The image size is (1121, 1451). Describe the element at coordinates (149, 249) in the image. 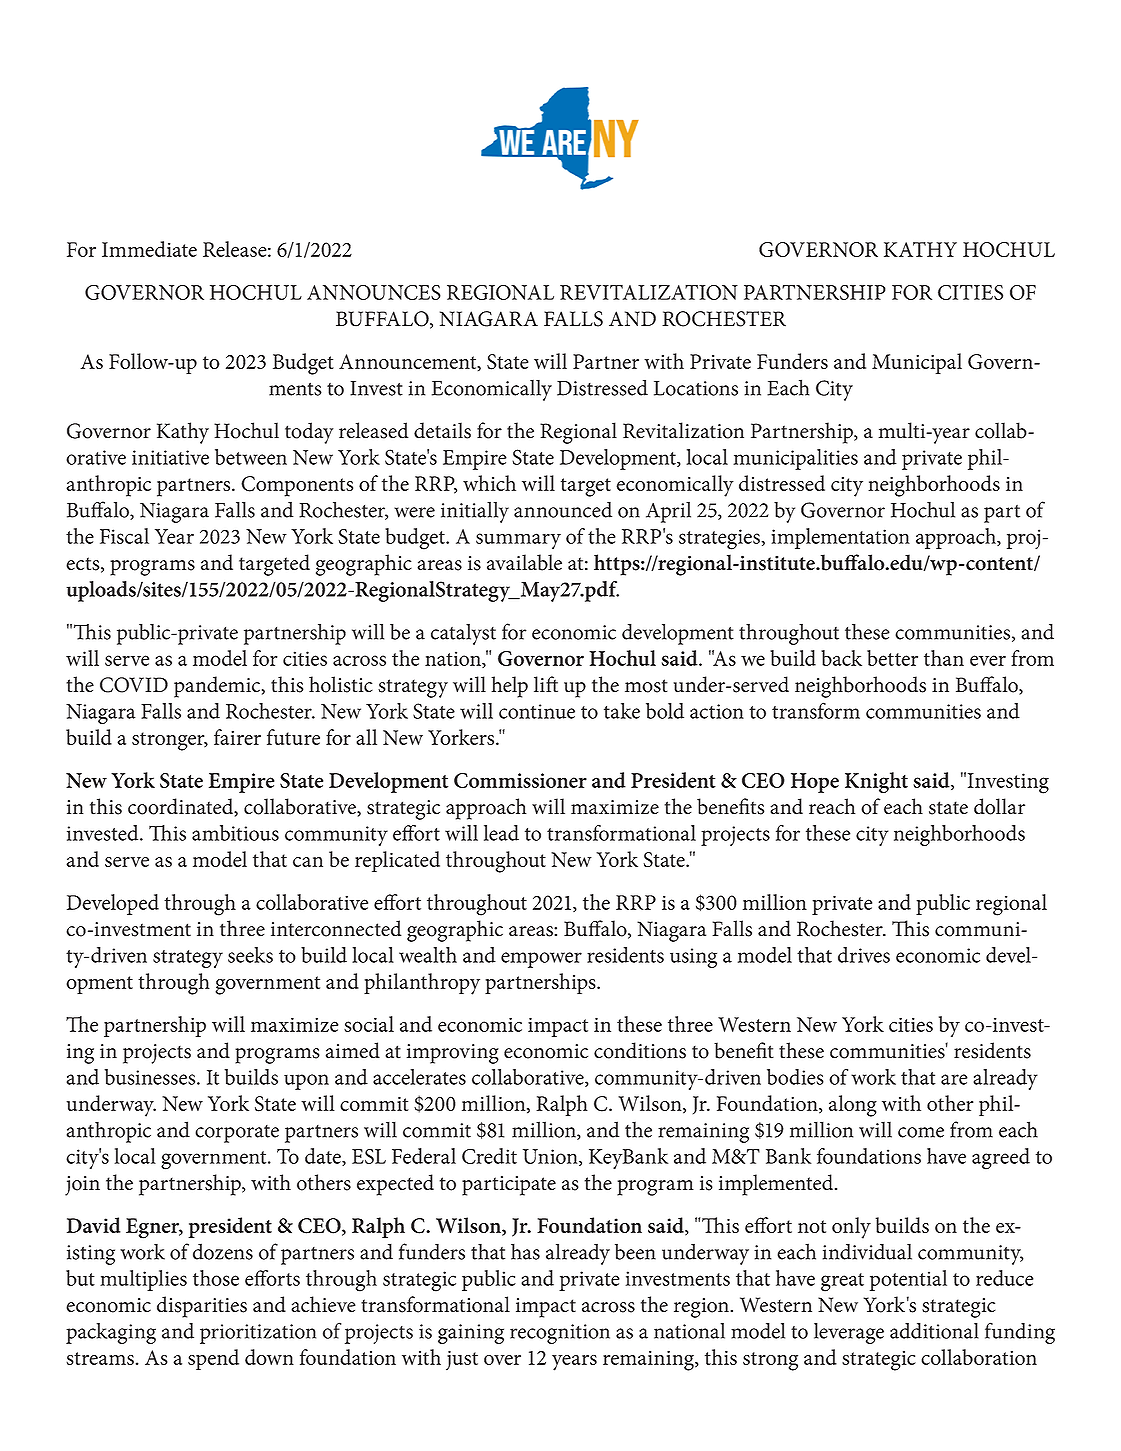

I see `Immediate` at that location.
